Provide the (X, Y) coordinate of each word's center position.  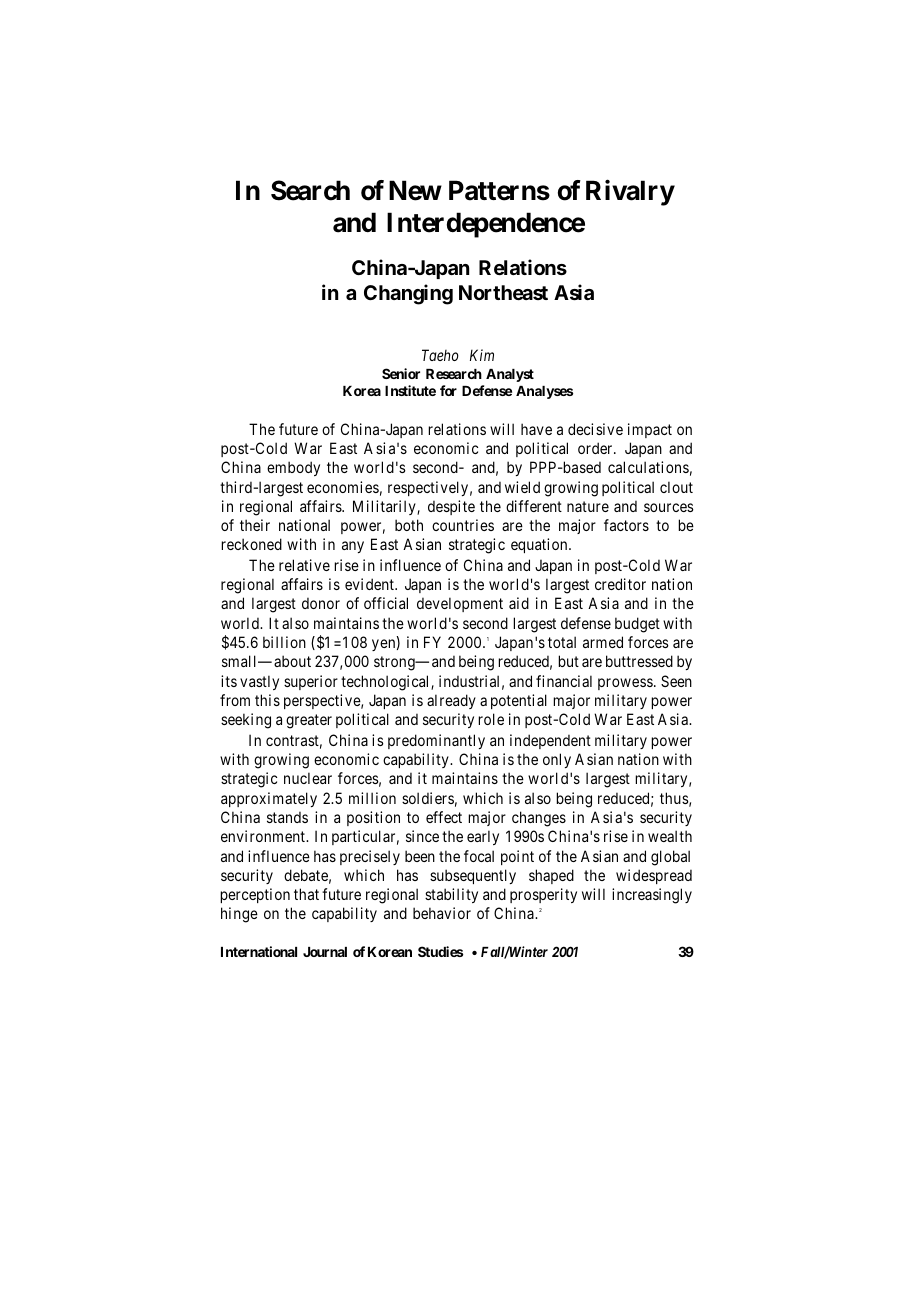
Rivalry (630, 193)
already (451, 701)
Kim (482, 355)
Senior (401, 373)
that (306, 894)
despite (451, 507)
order (596, 448)
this (267, 700)
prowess (625, 684)
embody (293, 468)
